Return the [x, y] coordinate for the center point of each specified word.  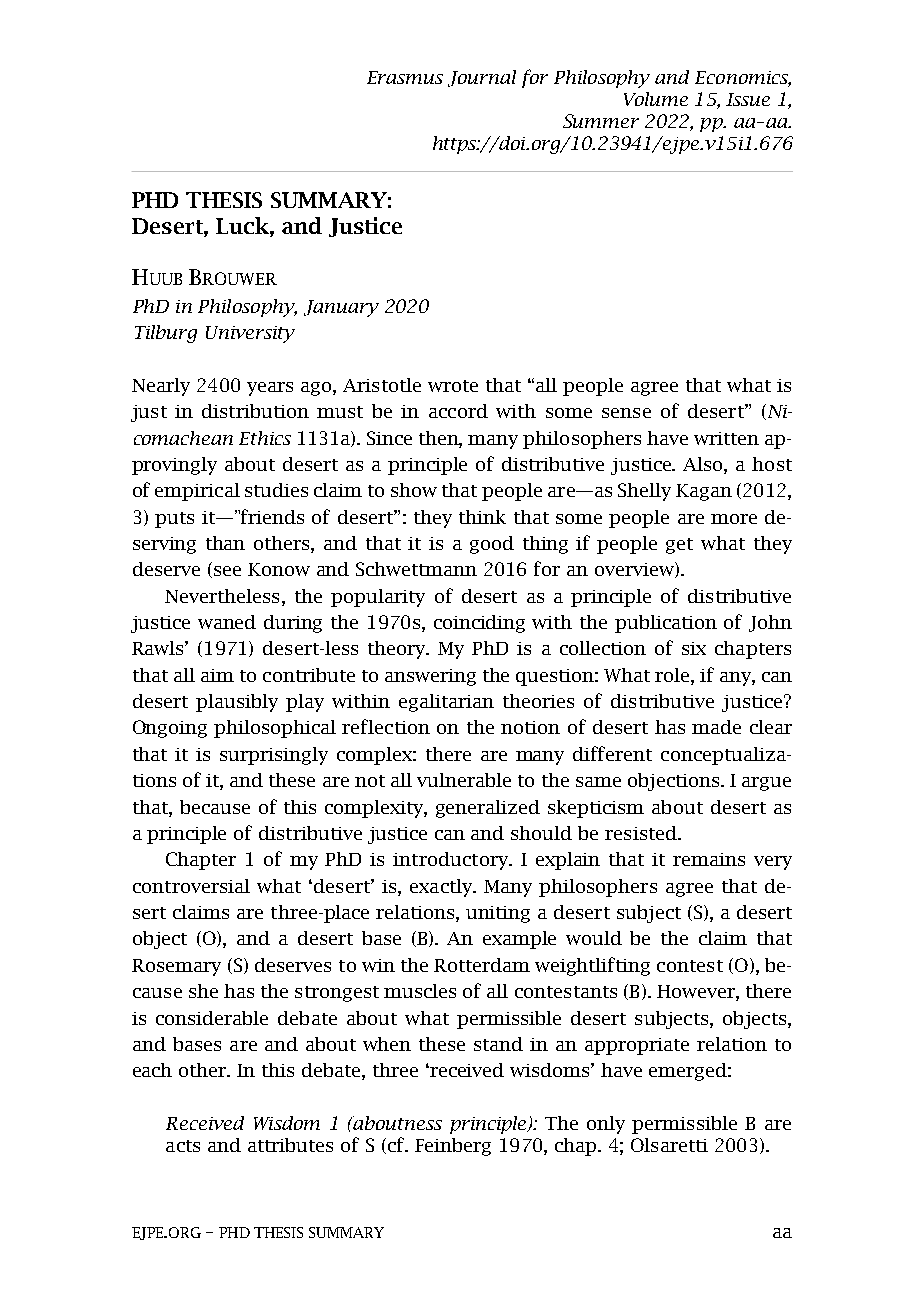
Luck [243, 225]
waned [227, 622]
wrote [453, 386]
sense [626, 413]
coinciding [479, 624]
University [250, 334]
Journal [482, 78]
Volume [656, 99]
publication [666, 624]
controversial [191, 886]
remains [709, 859]
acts [183, 1146]
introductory [452, 861]
